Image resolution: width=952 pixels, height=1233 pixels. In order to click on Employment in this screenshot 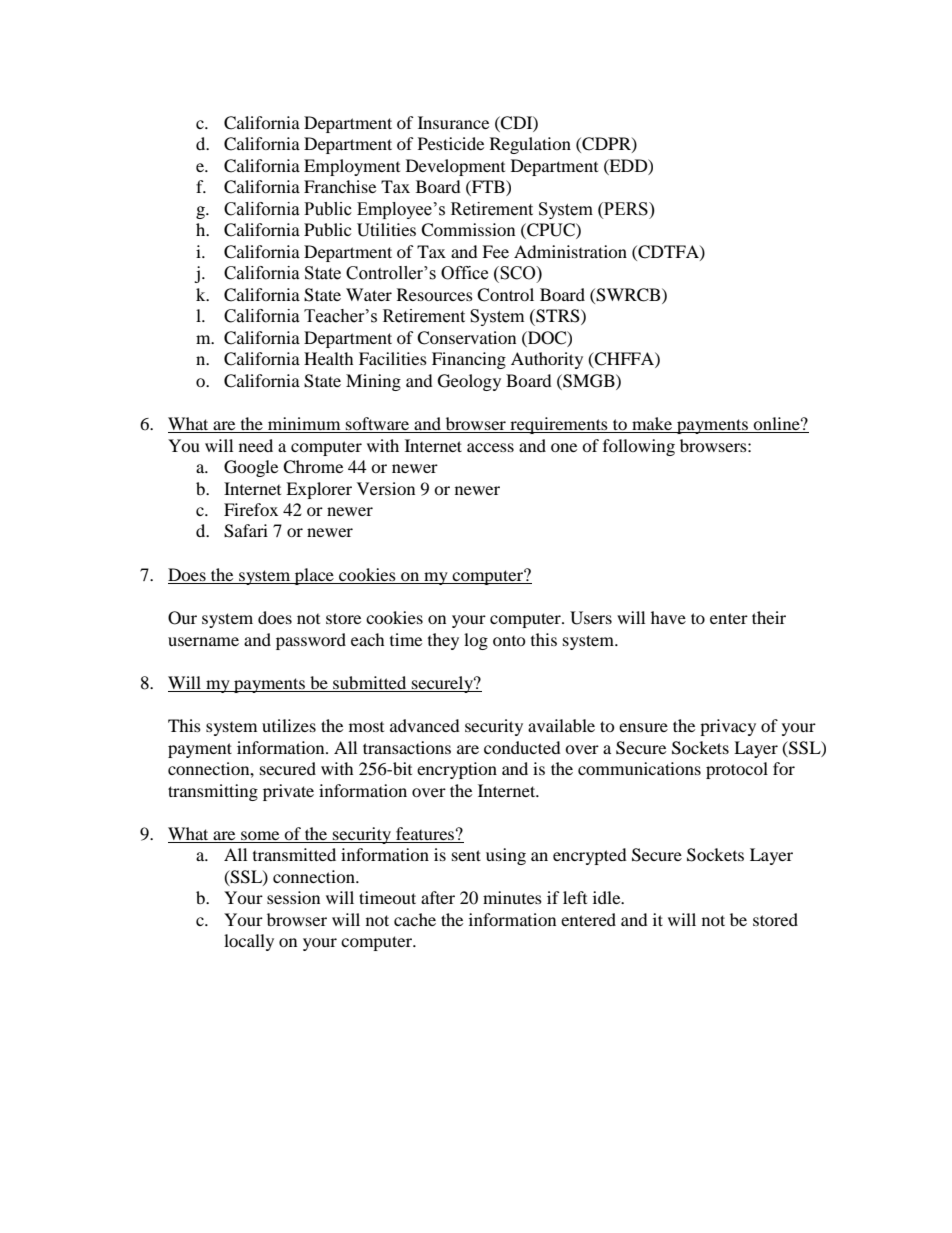, I will do `click(352, 167)`.
